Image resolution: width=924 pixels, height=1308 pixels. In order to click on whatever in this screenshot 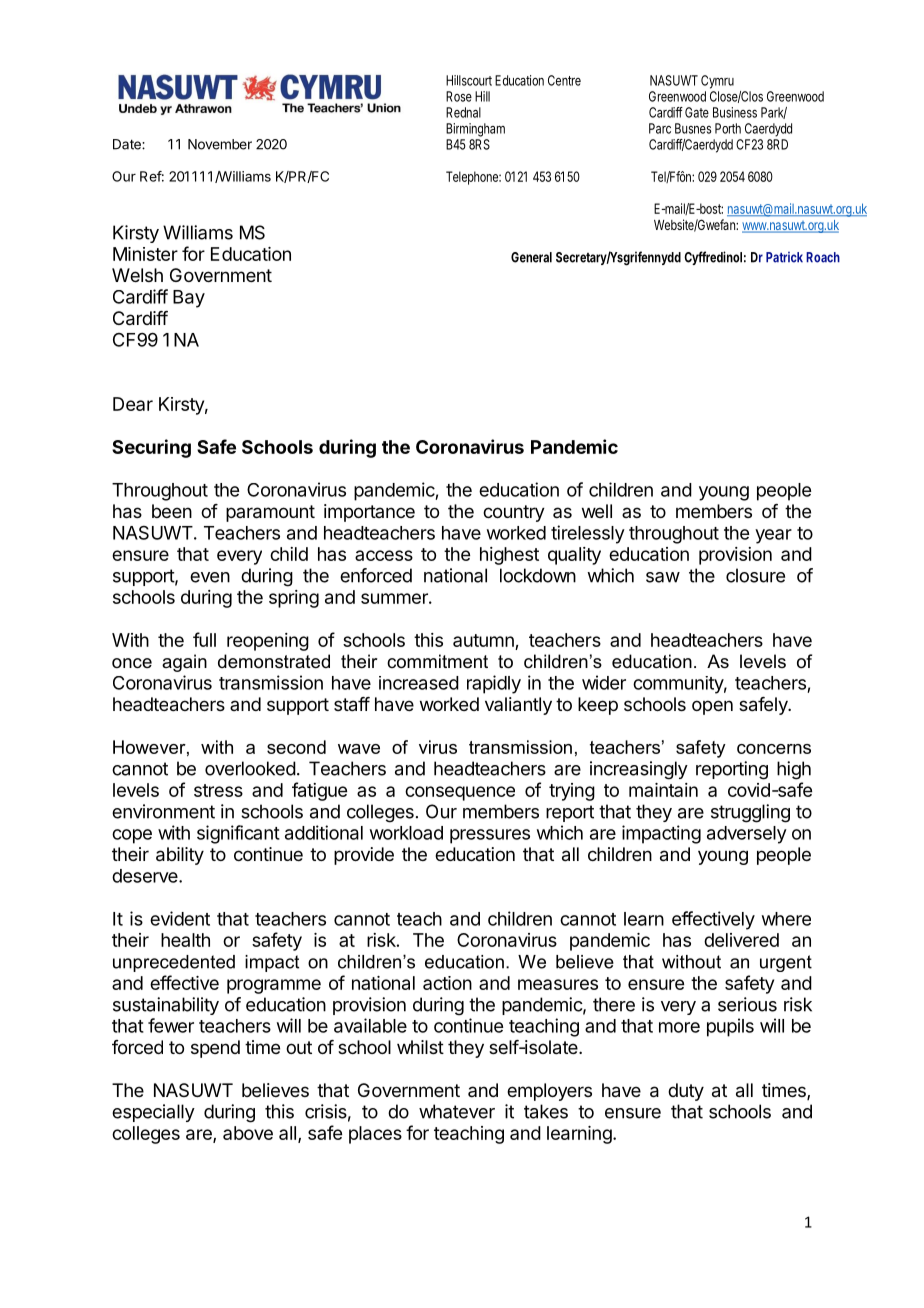, I will do `click(457, 1111)`.
